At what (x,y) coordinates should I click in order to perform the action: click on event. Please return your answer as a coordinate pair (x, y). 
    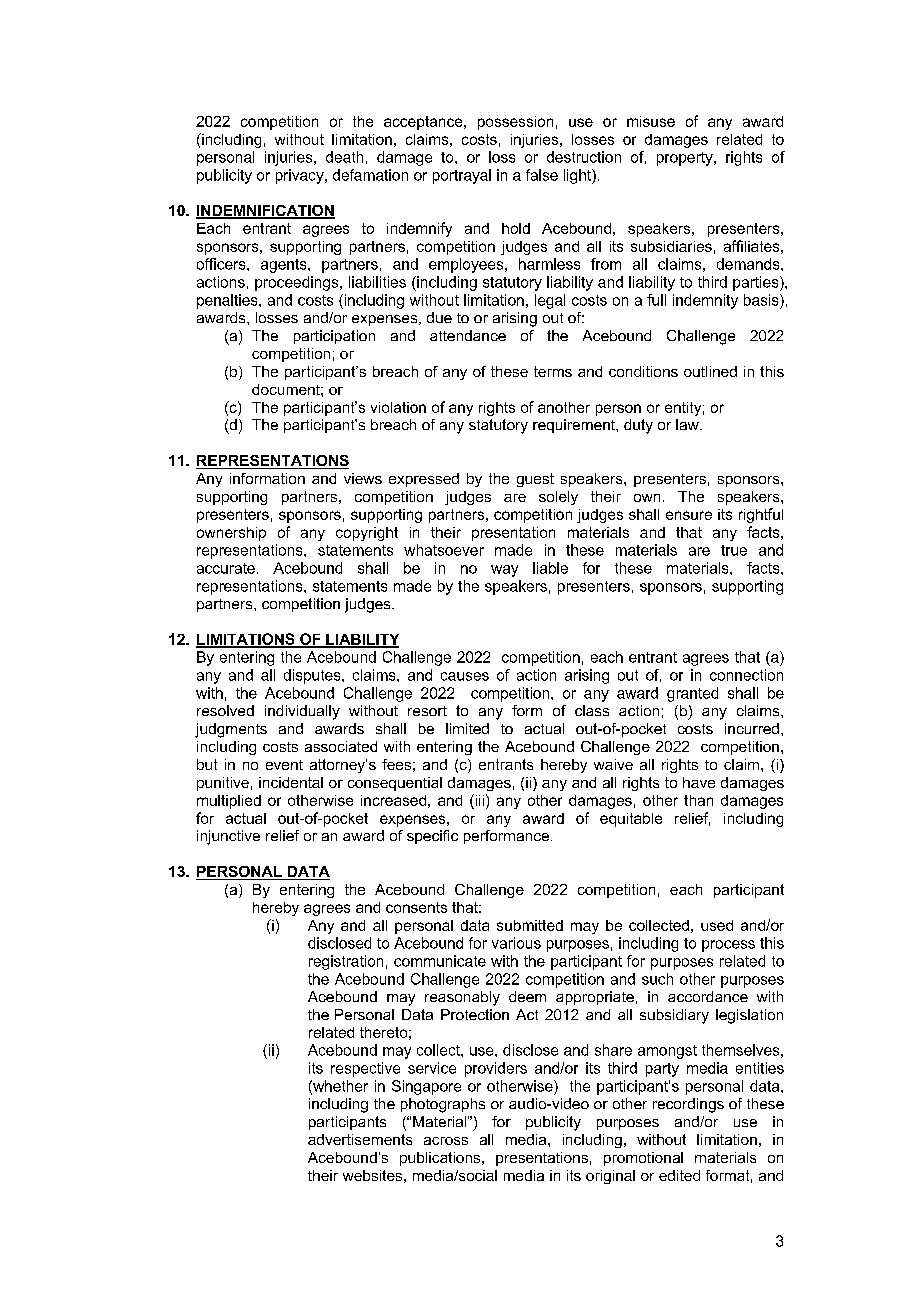
    Looking at the image, I should click on (284, 765).
